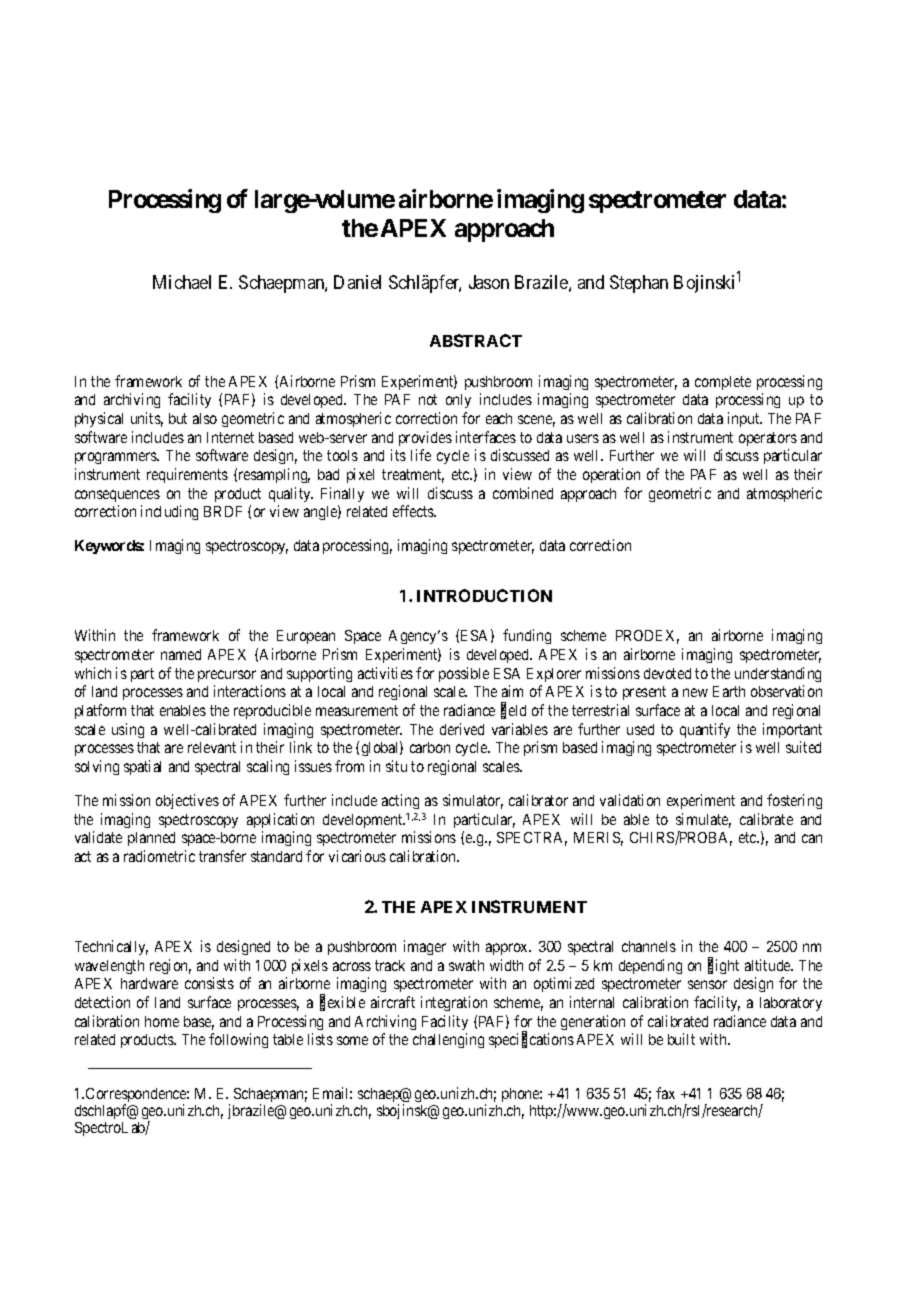 The image size is (924, 1308). Describe the element at coordinates (639, 284) in the page. I see `Stephan` at that location.
